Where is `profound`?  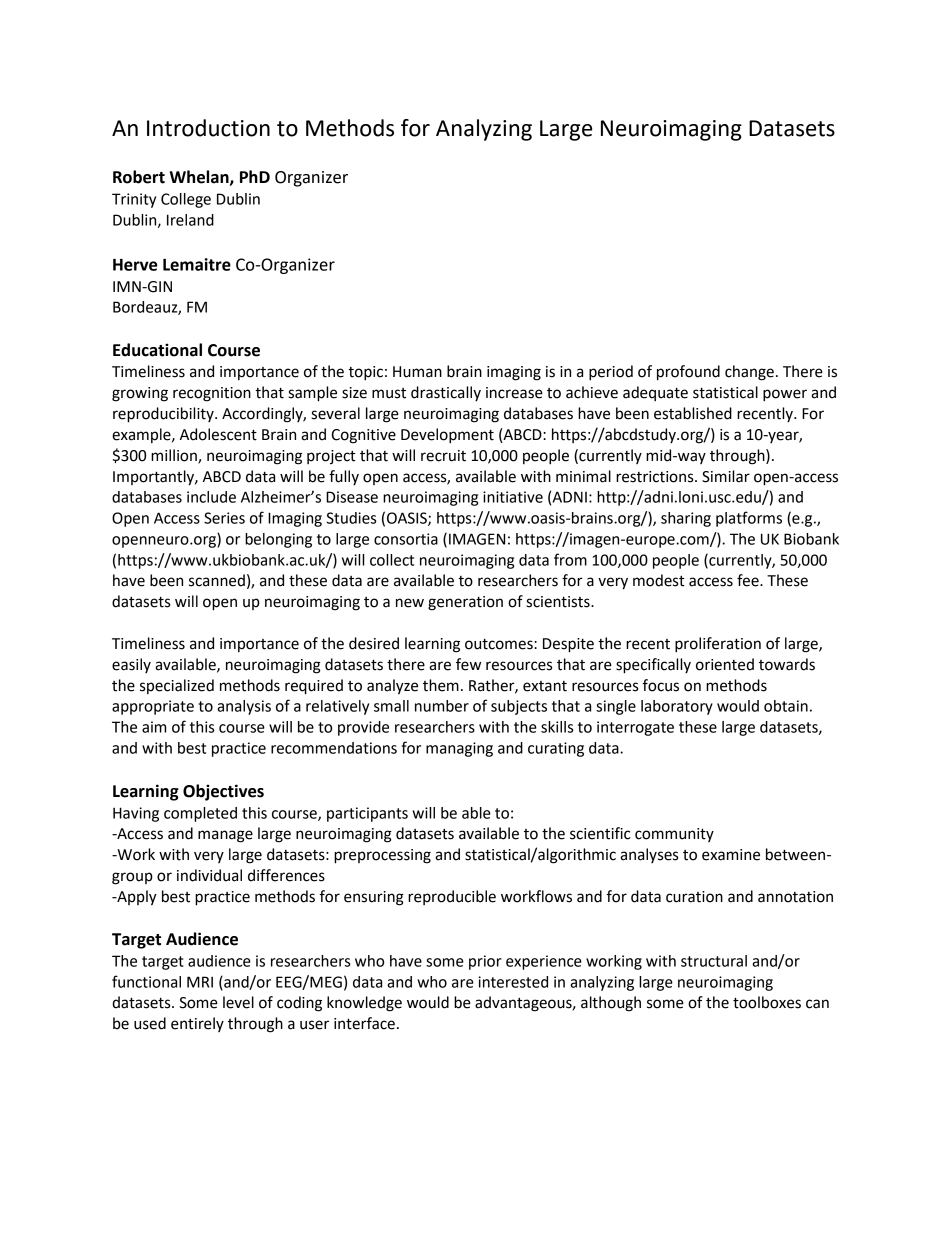
profound is located at coordinates (688, 373).
